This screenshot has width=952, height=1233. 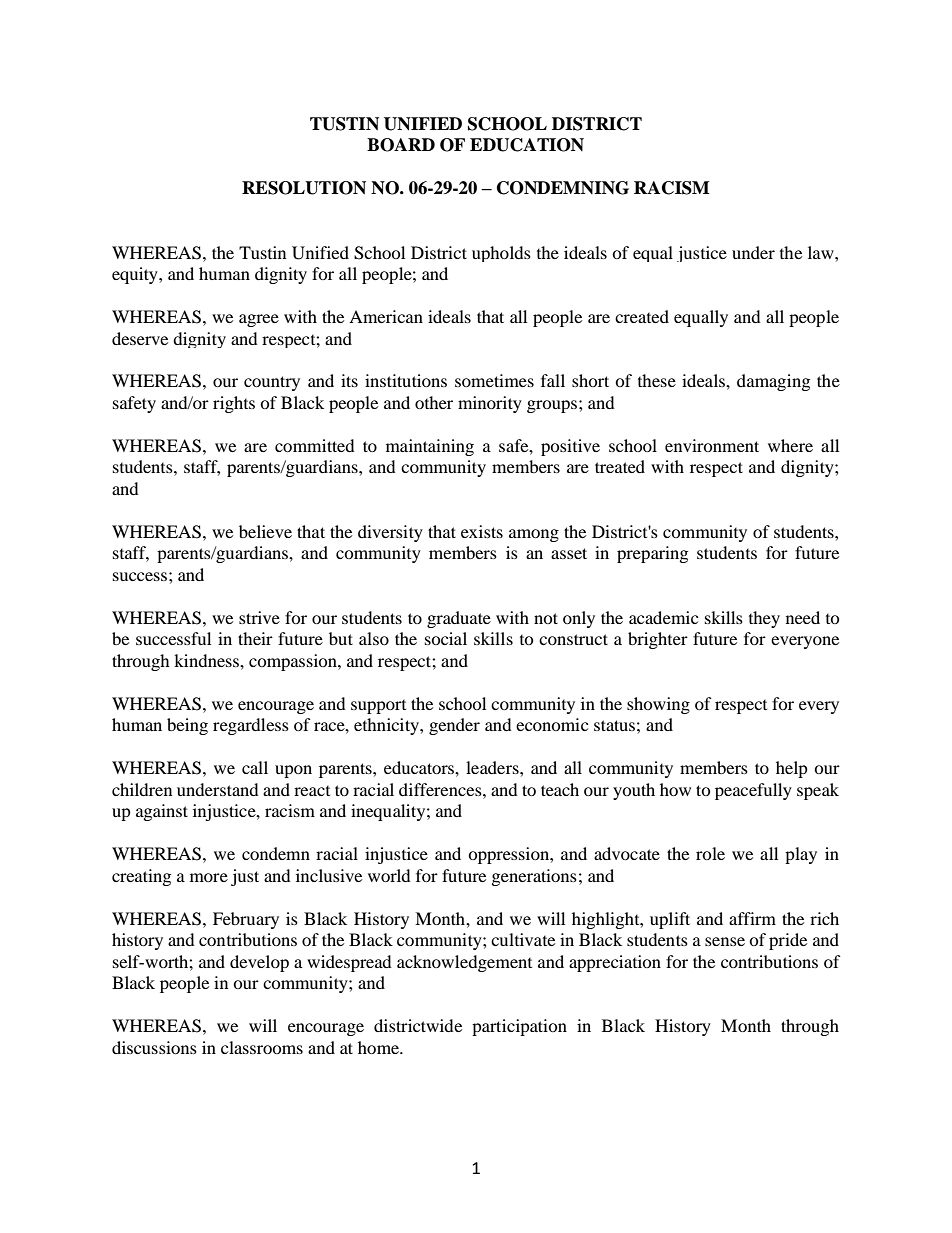 I want to click on participation, so click(x=519, y=1027).
